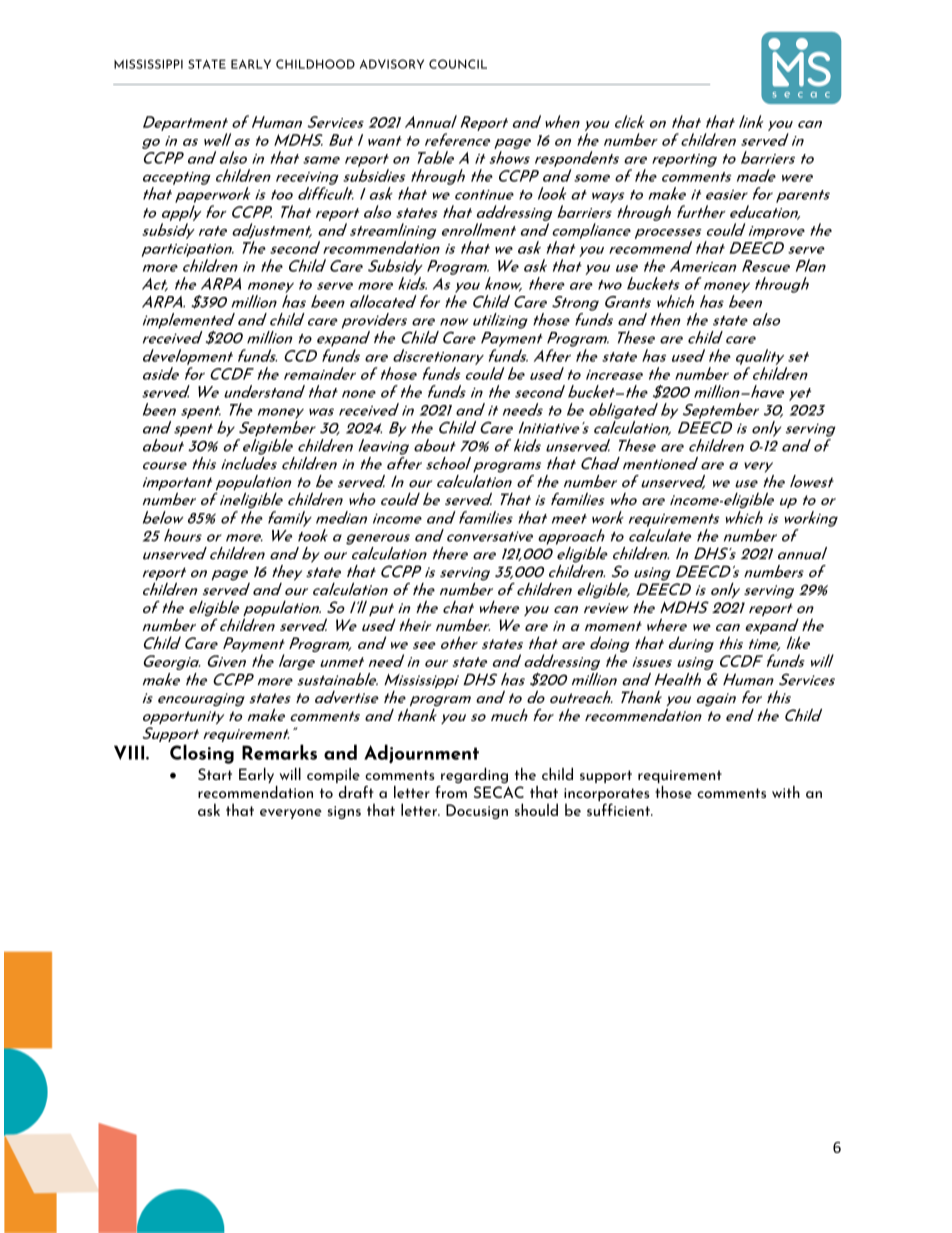 This screenshot has height=1233, width=952. What do you see at coordinates (474, 775) in the screenshot?
I see `regarding` at bounding box center [474, 775].
